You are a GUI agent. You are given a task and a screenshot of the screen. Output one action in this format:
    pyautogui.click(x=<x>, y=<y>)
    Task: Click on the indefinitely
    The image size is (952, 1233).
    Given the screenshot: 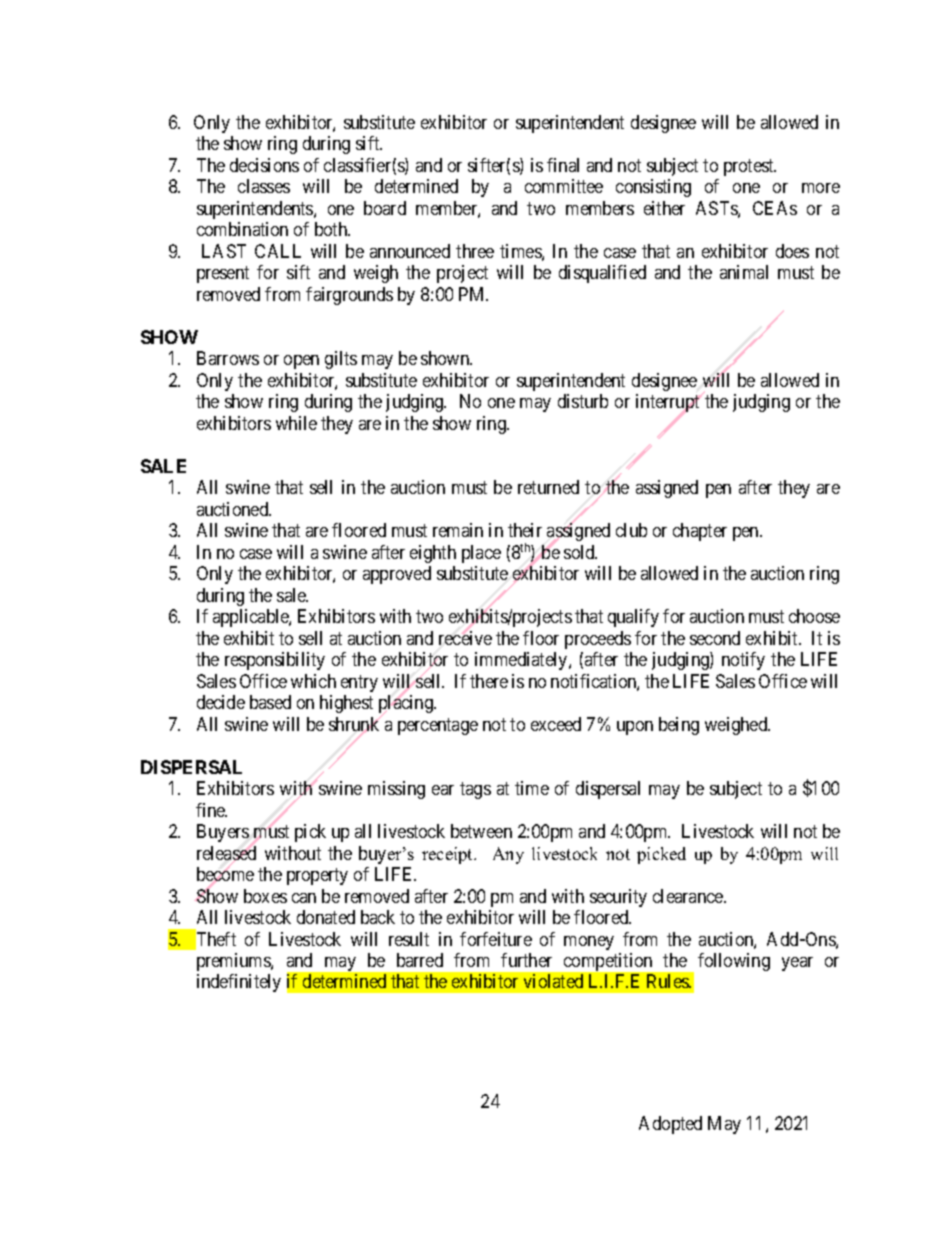 What is the action you would take?
    pyautogui.click(x=239, y=983)
